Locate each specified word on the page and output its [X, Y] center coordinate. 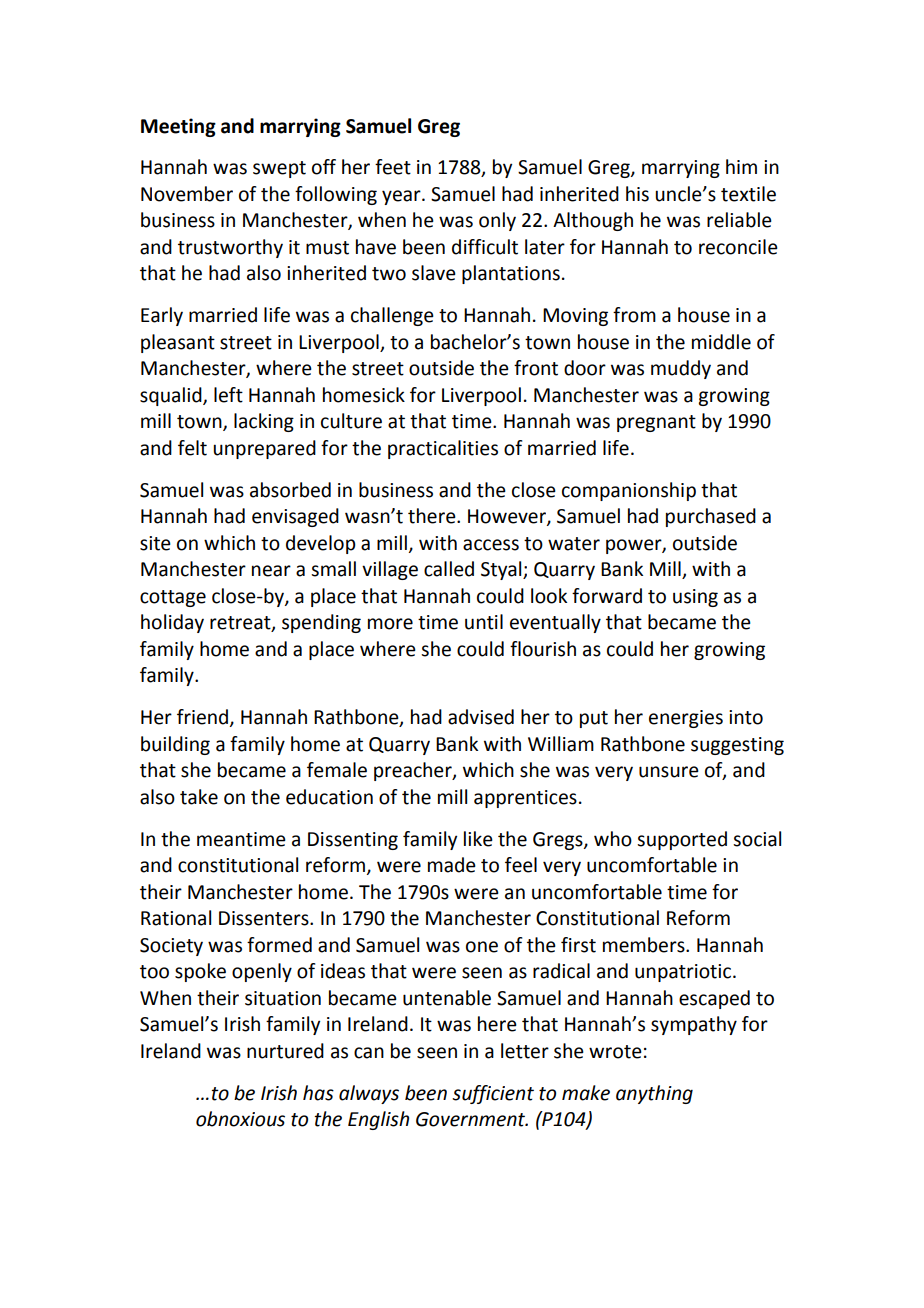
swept [279, 169]
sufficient [493, 1094]
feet [393, 167]
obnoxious [240, 1119]
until [484, 622]
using [695, 598]
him [741, 166]
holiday [172, 623]
